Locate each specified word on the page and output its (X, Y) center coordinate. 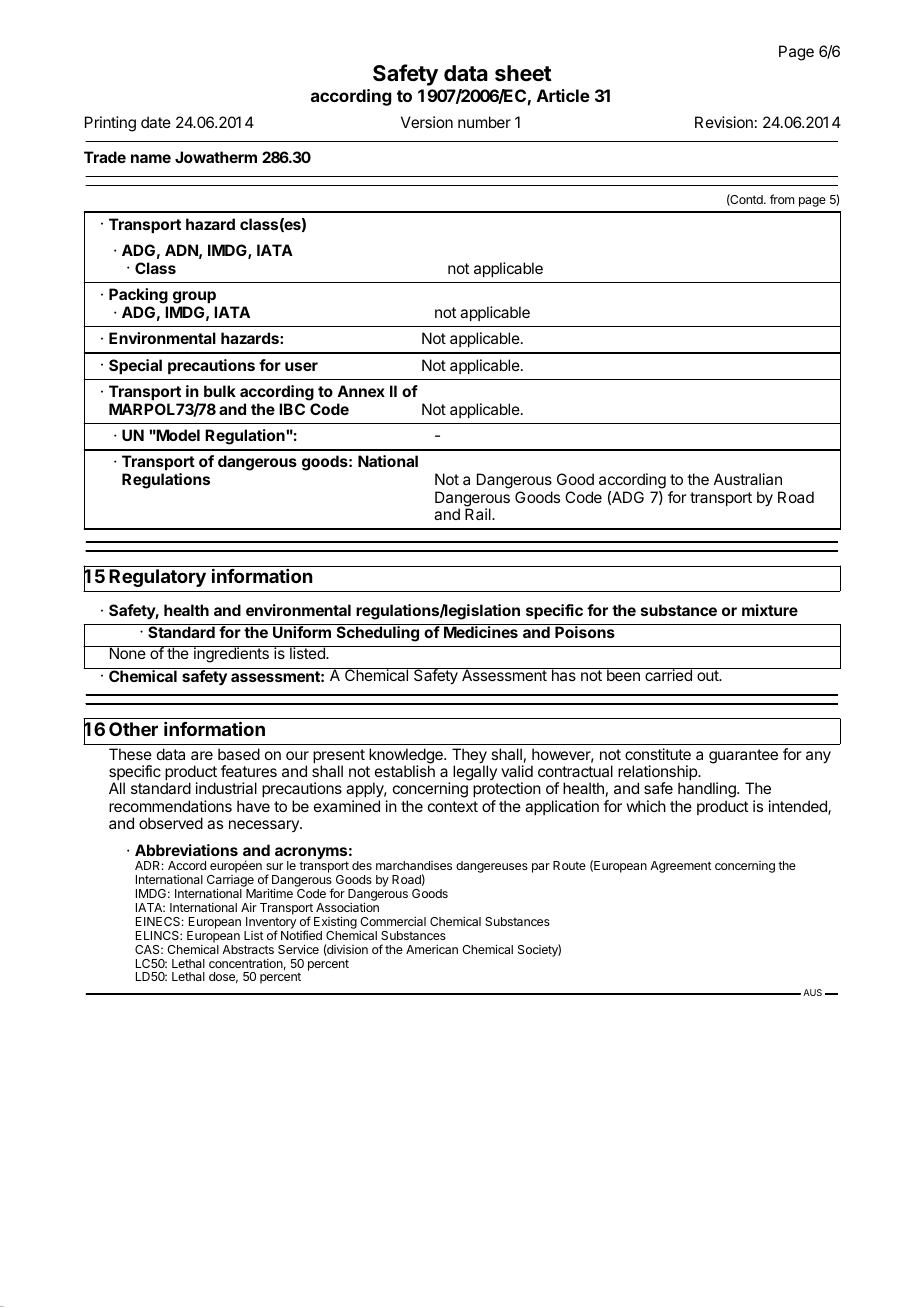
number (484, 122)
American (432, 949)
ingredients (231, 654)
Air (249, 907)
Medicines (481, 632)
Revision (724, 122)
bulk (220, 391)
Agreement (680, 867)
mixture (770, 610)
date (156, 122)
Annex (361, 391)
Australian (748, 479)
